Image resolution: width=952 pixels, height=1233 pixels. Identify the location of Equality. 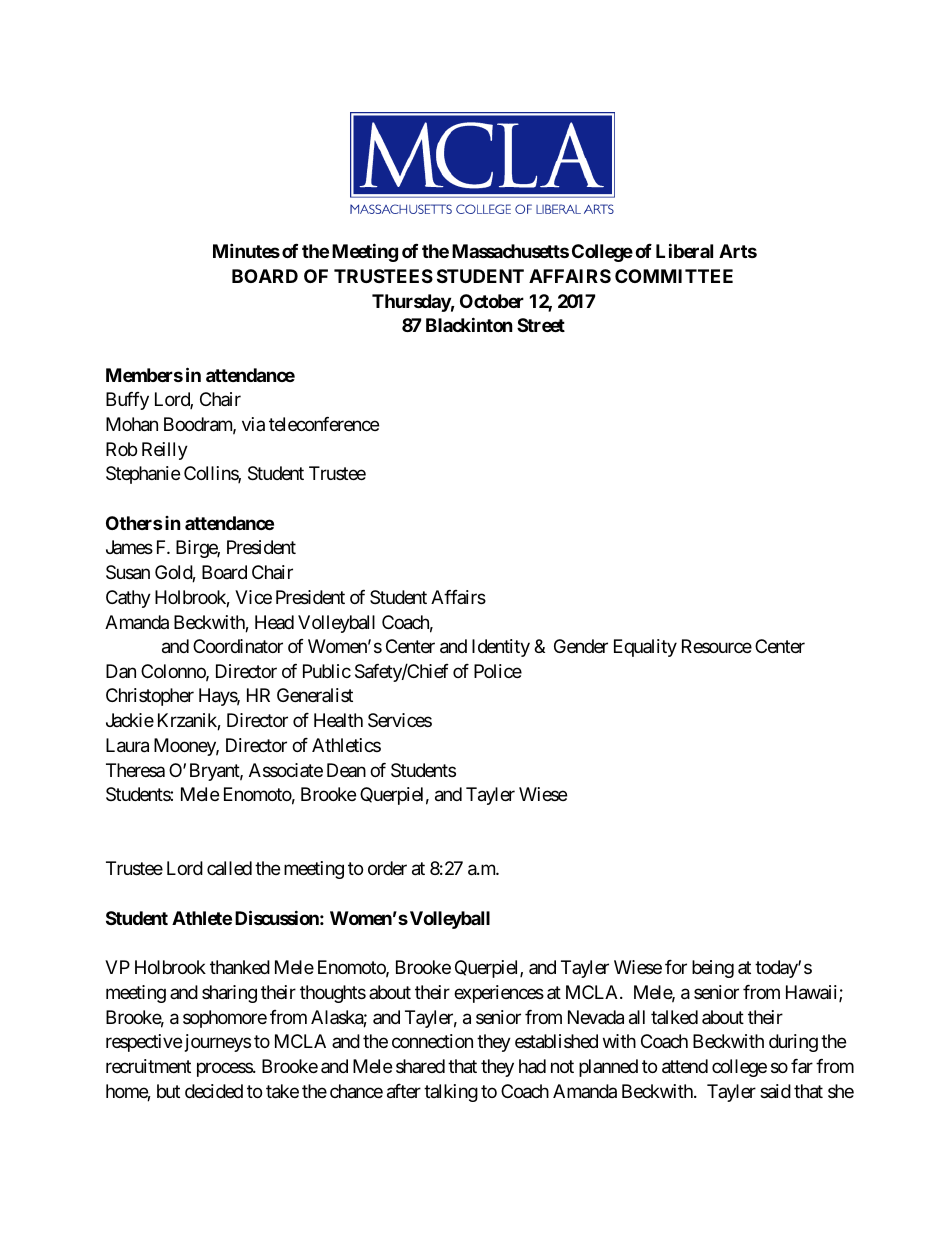
(645, 648).
